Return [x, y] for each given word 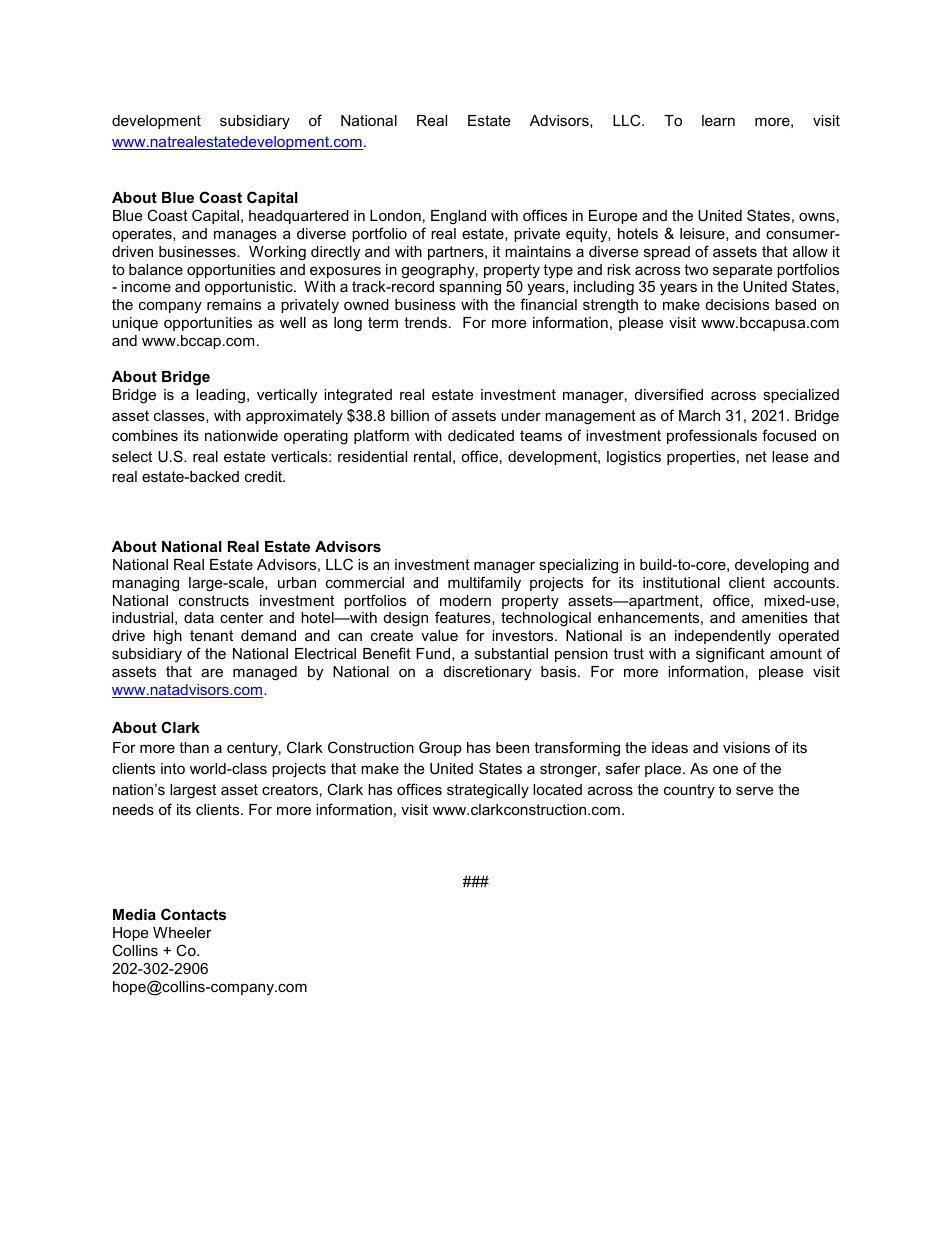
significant [730, 655]
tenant [211, 635]
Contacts [193, 914]
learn [718, 120]
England [458, 217]
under [521, 415]
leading [220, 396]
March [699, 415]
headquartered [299, 217]
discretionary [487, 673]
